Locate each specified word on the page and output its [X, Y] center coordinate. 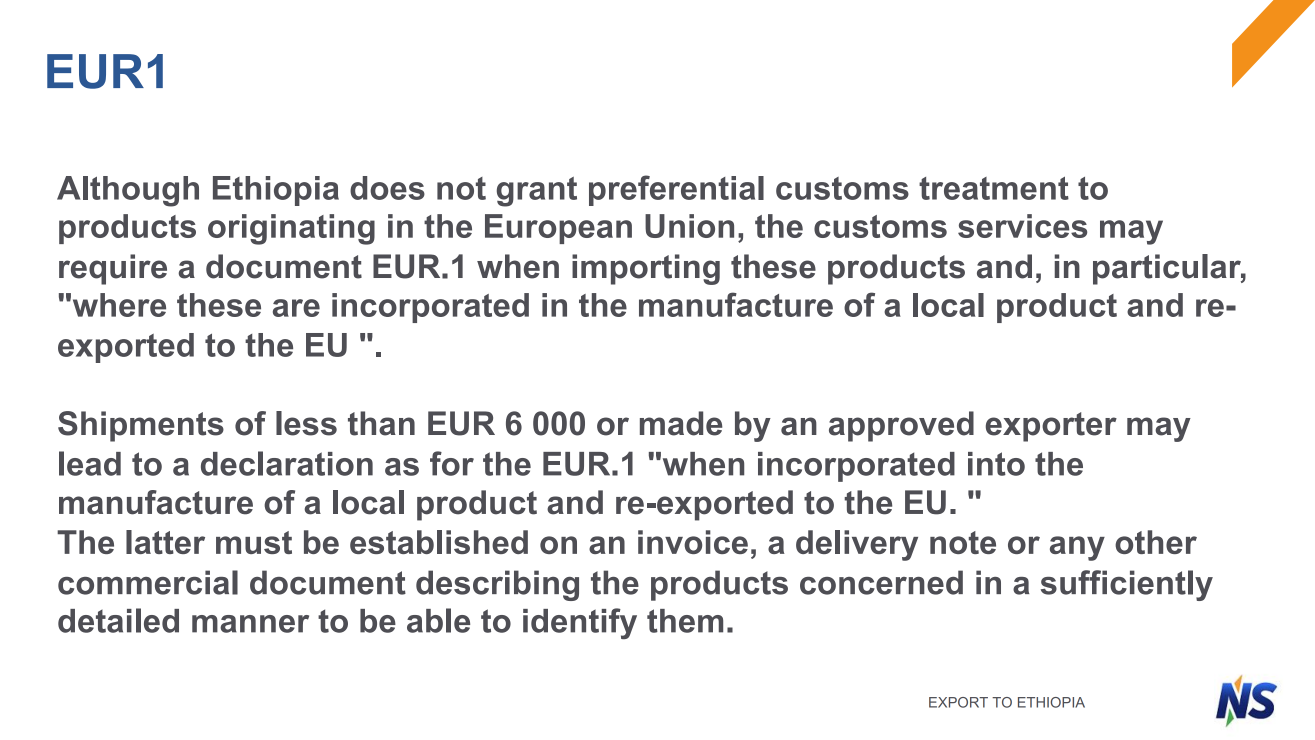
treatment [994, 188]
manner [250, 624]
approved [901, 426]
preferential [676, 190]
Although [128, 191]
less [306, 423]
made [681, 423]
